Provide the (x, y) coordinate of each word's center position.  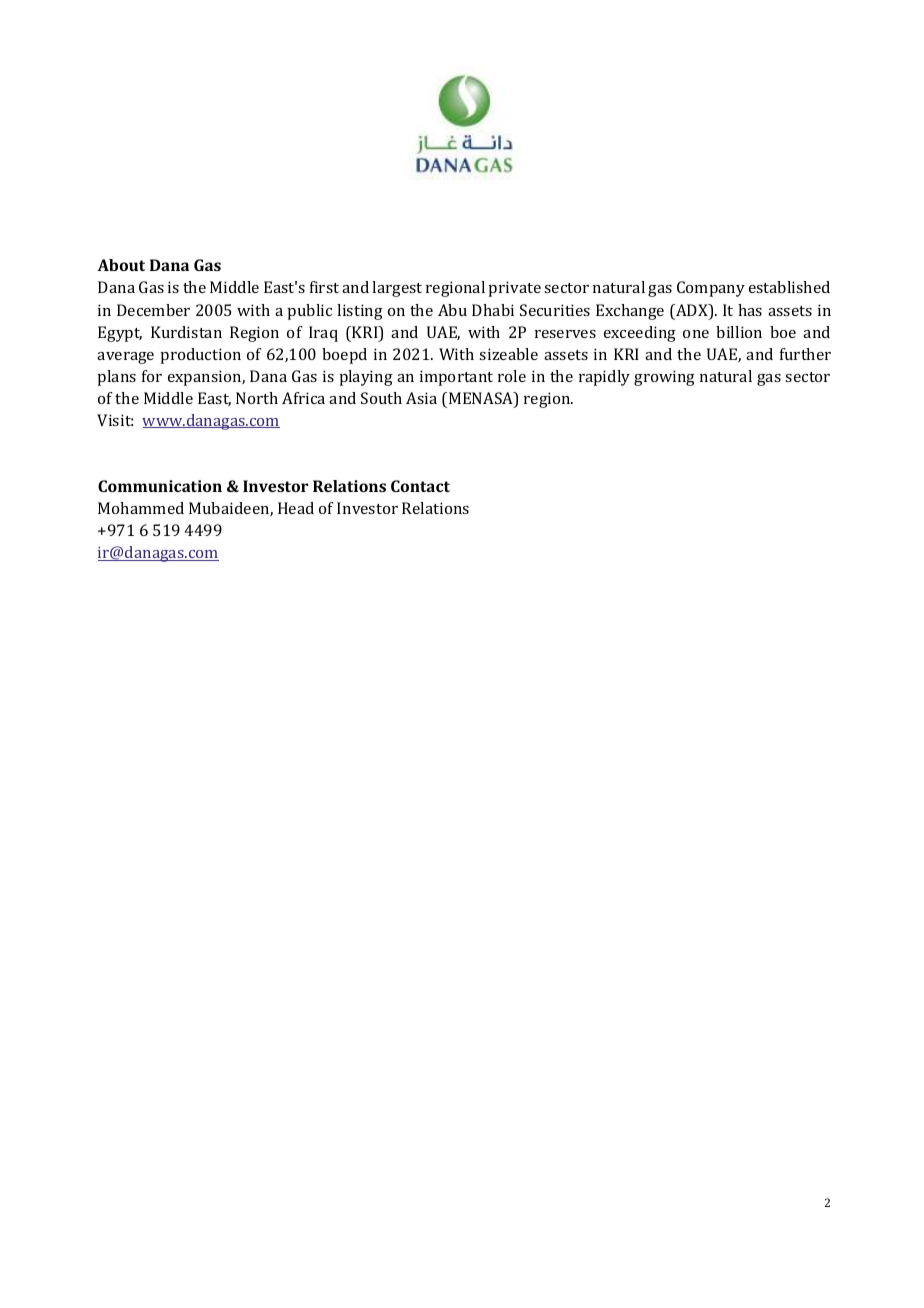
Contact (420, 486)
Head (296, 508)
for (152, 376)
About (121, 265)
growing (664, 378)
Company (711, 289)
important (456, 378)
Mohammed (141, 508)
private (514, 289)
